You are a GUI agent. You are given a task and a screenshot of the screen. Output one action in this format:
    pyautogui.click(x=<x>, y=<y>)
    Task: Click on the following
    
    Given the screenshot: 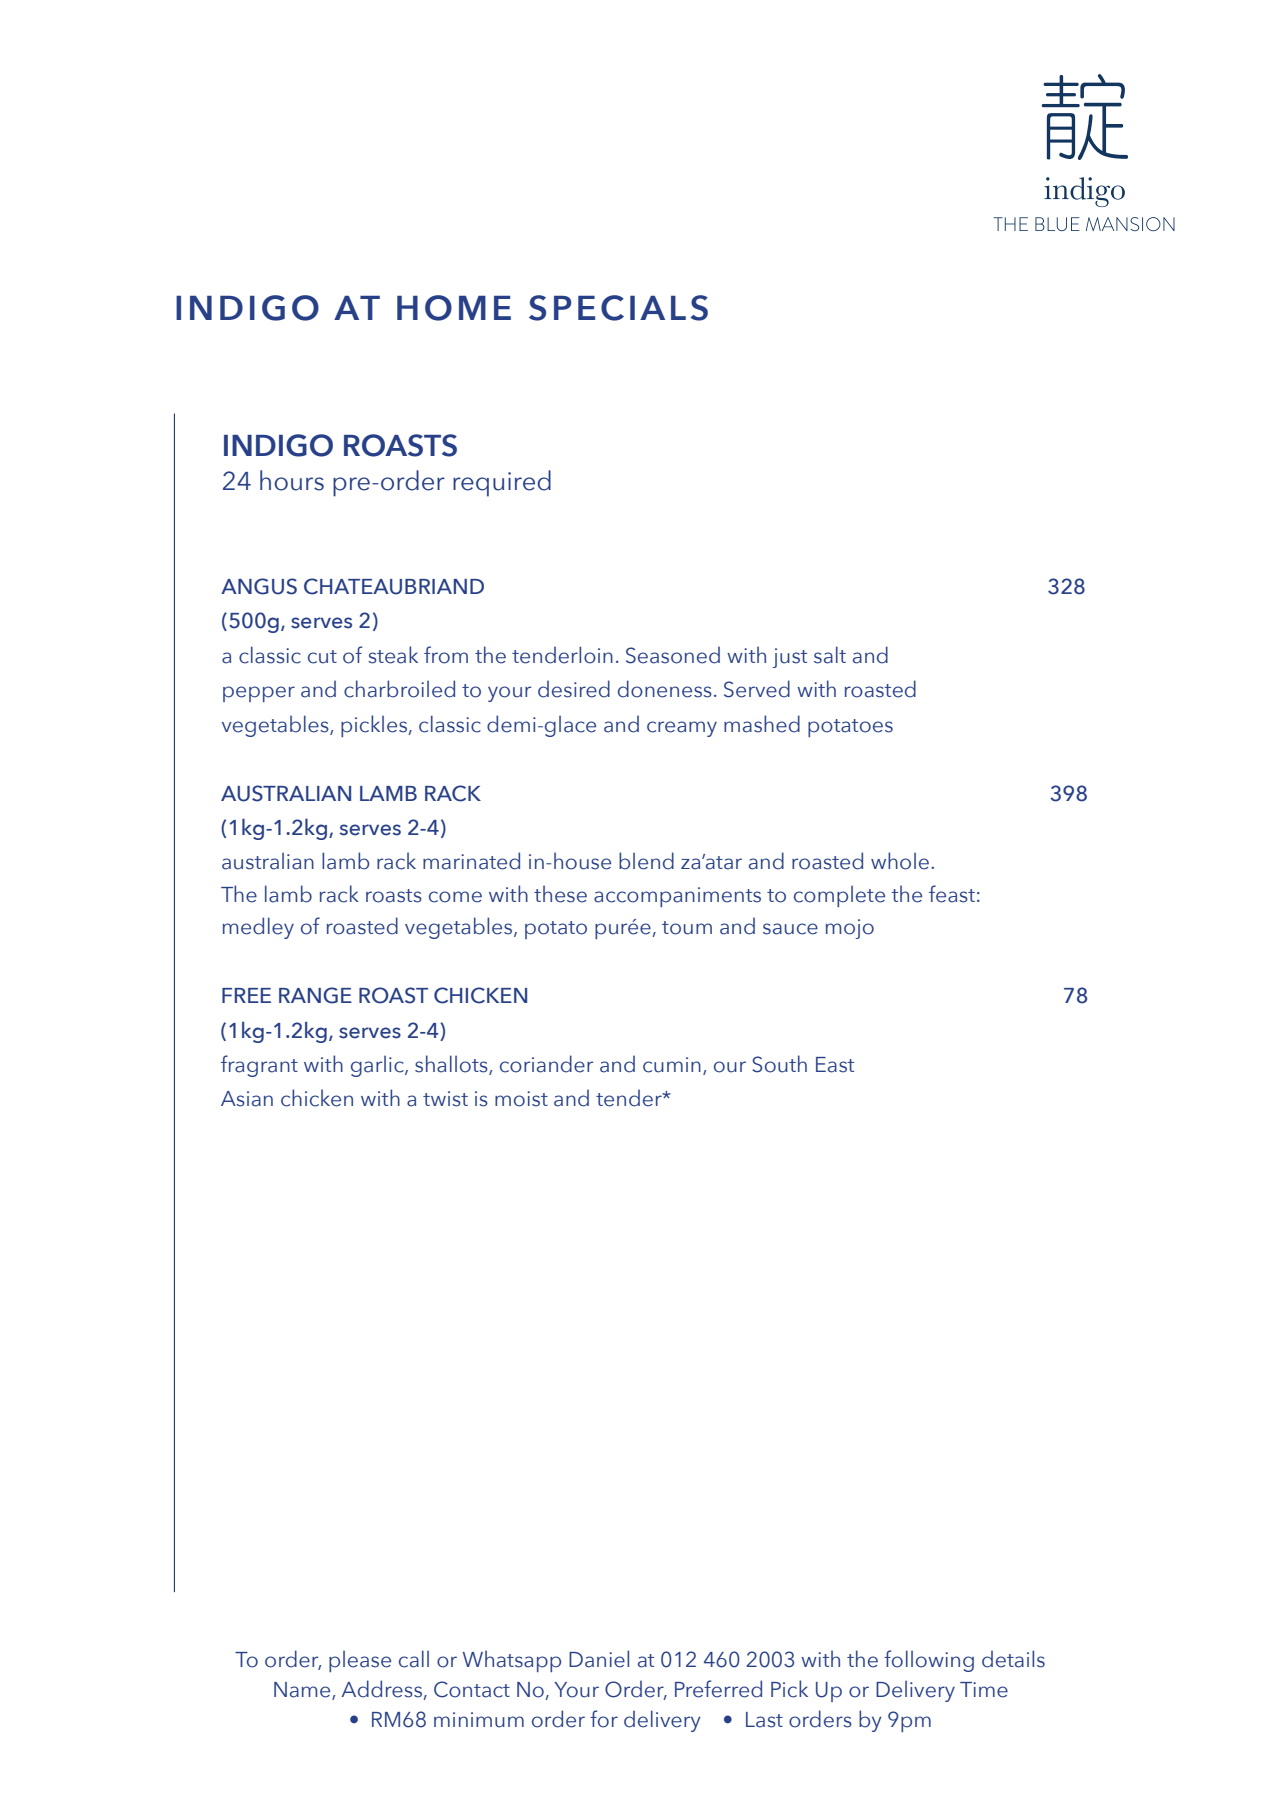 What is the action you would take?
    pyautogui.click(x=929, y=1661)
